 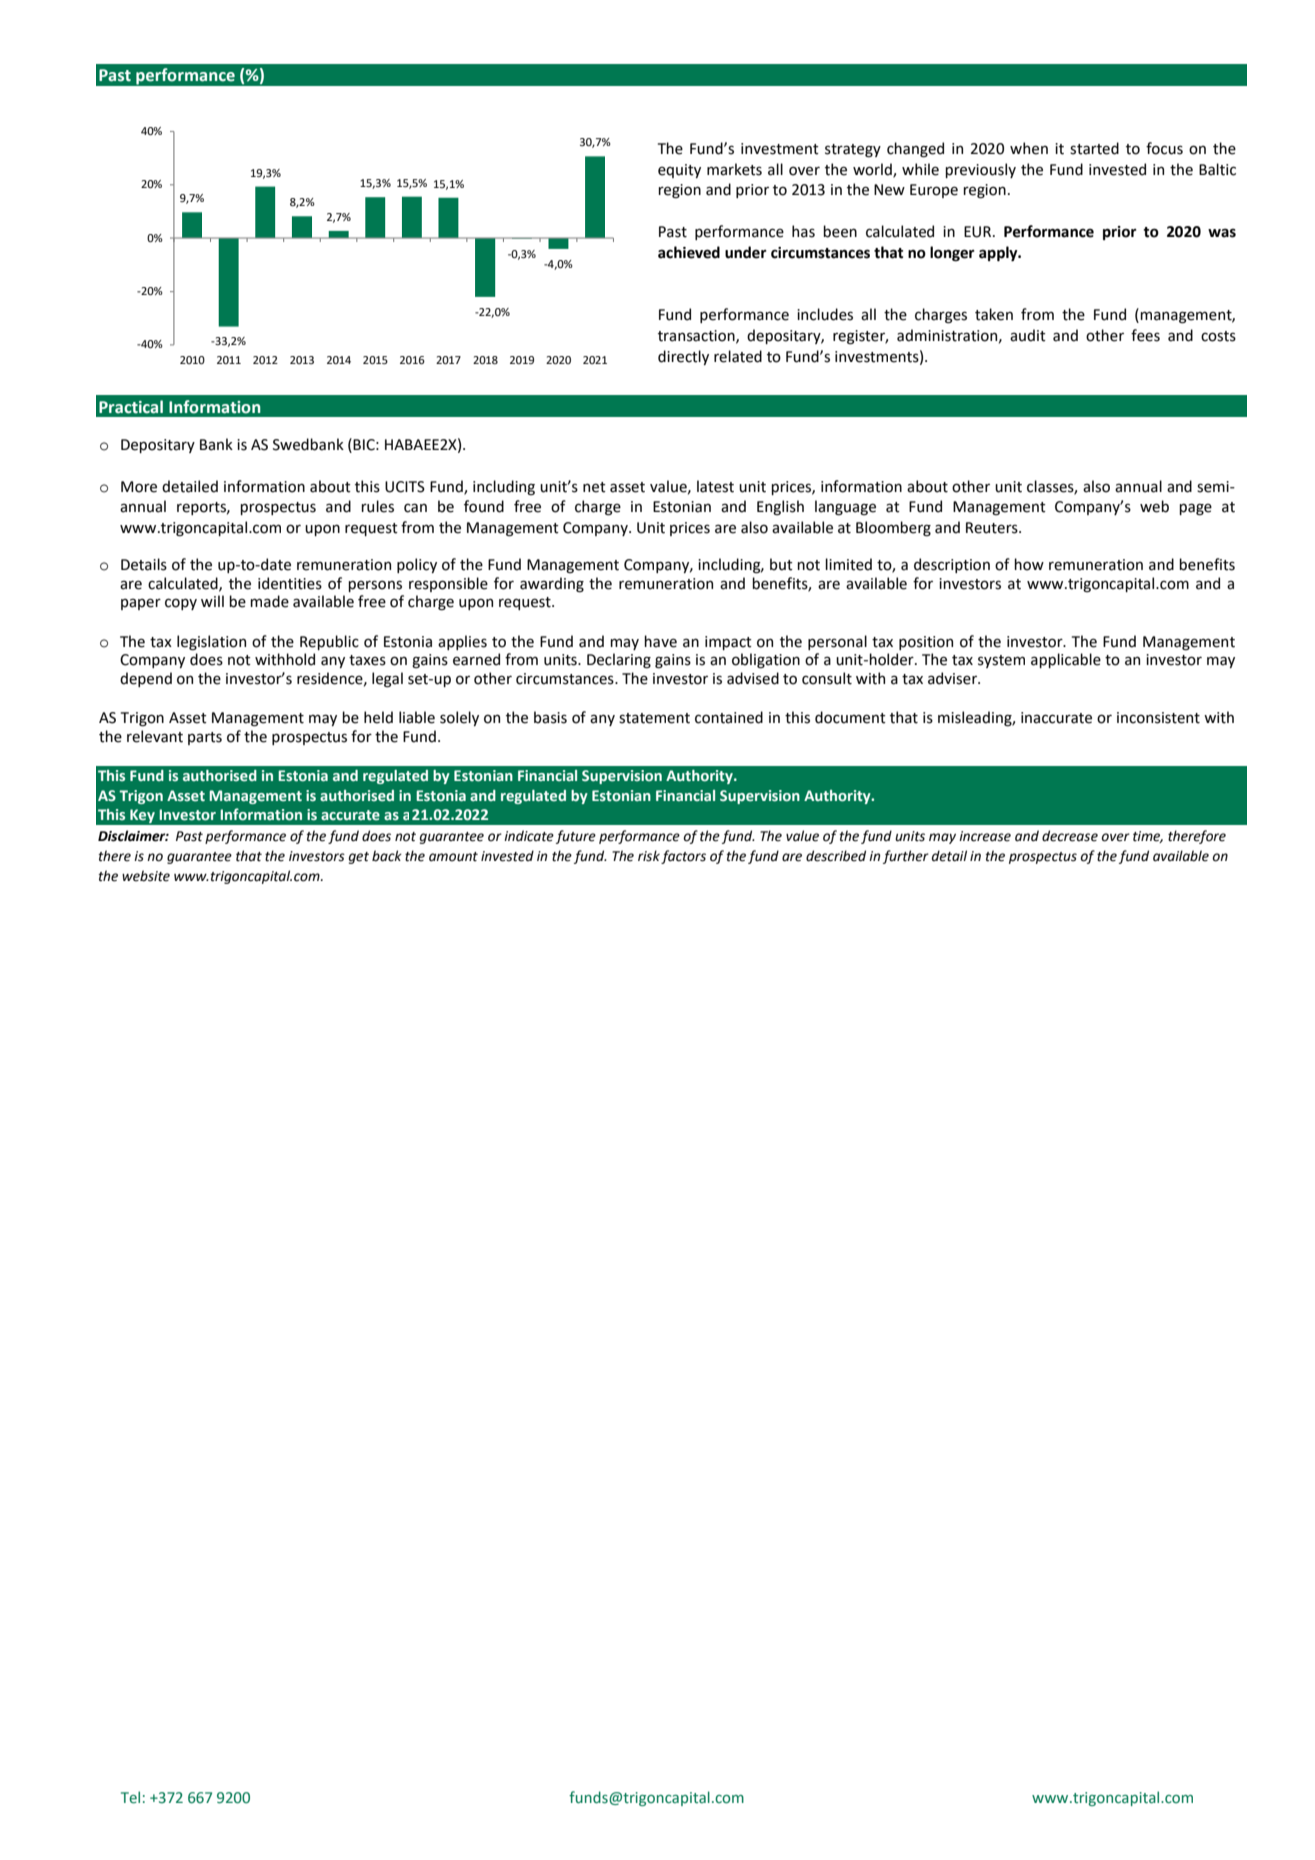 What do you see at coordinates (131, 407) in the document?
I see `Practical` at bounding box center [131, 407].
